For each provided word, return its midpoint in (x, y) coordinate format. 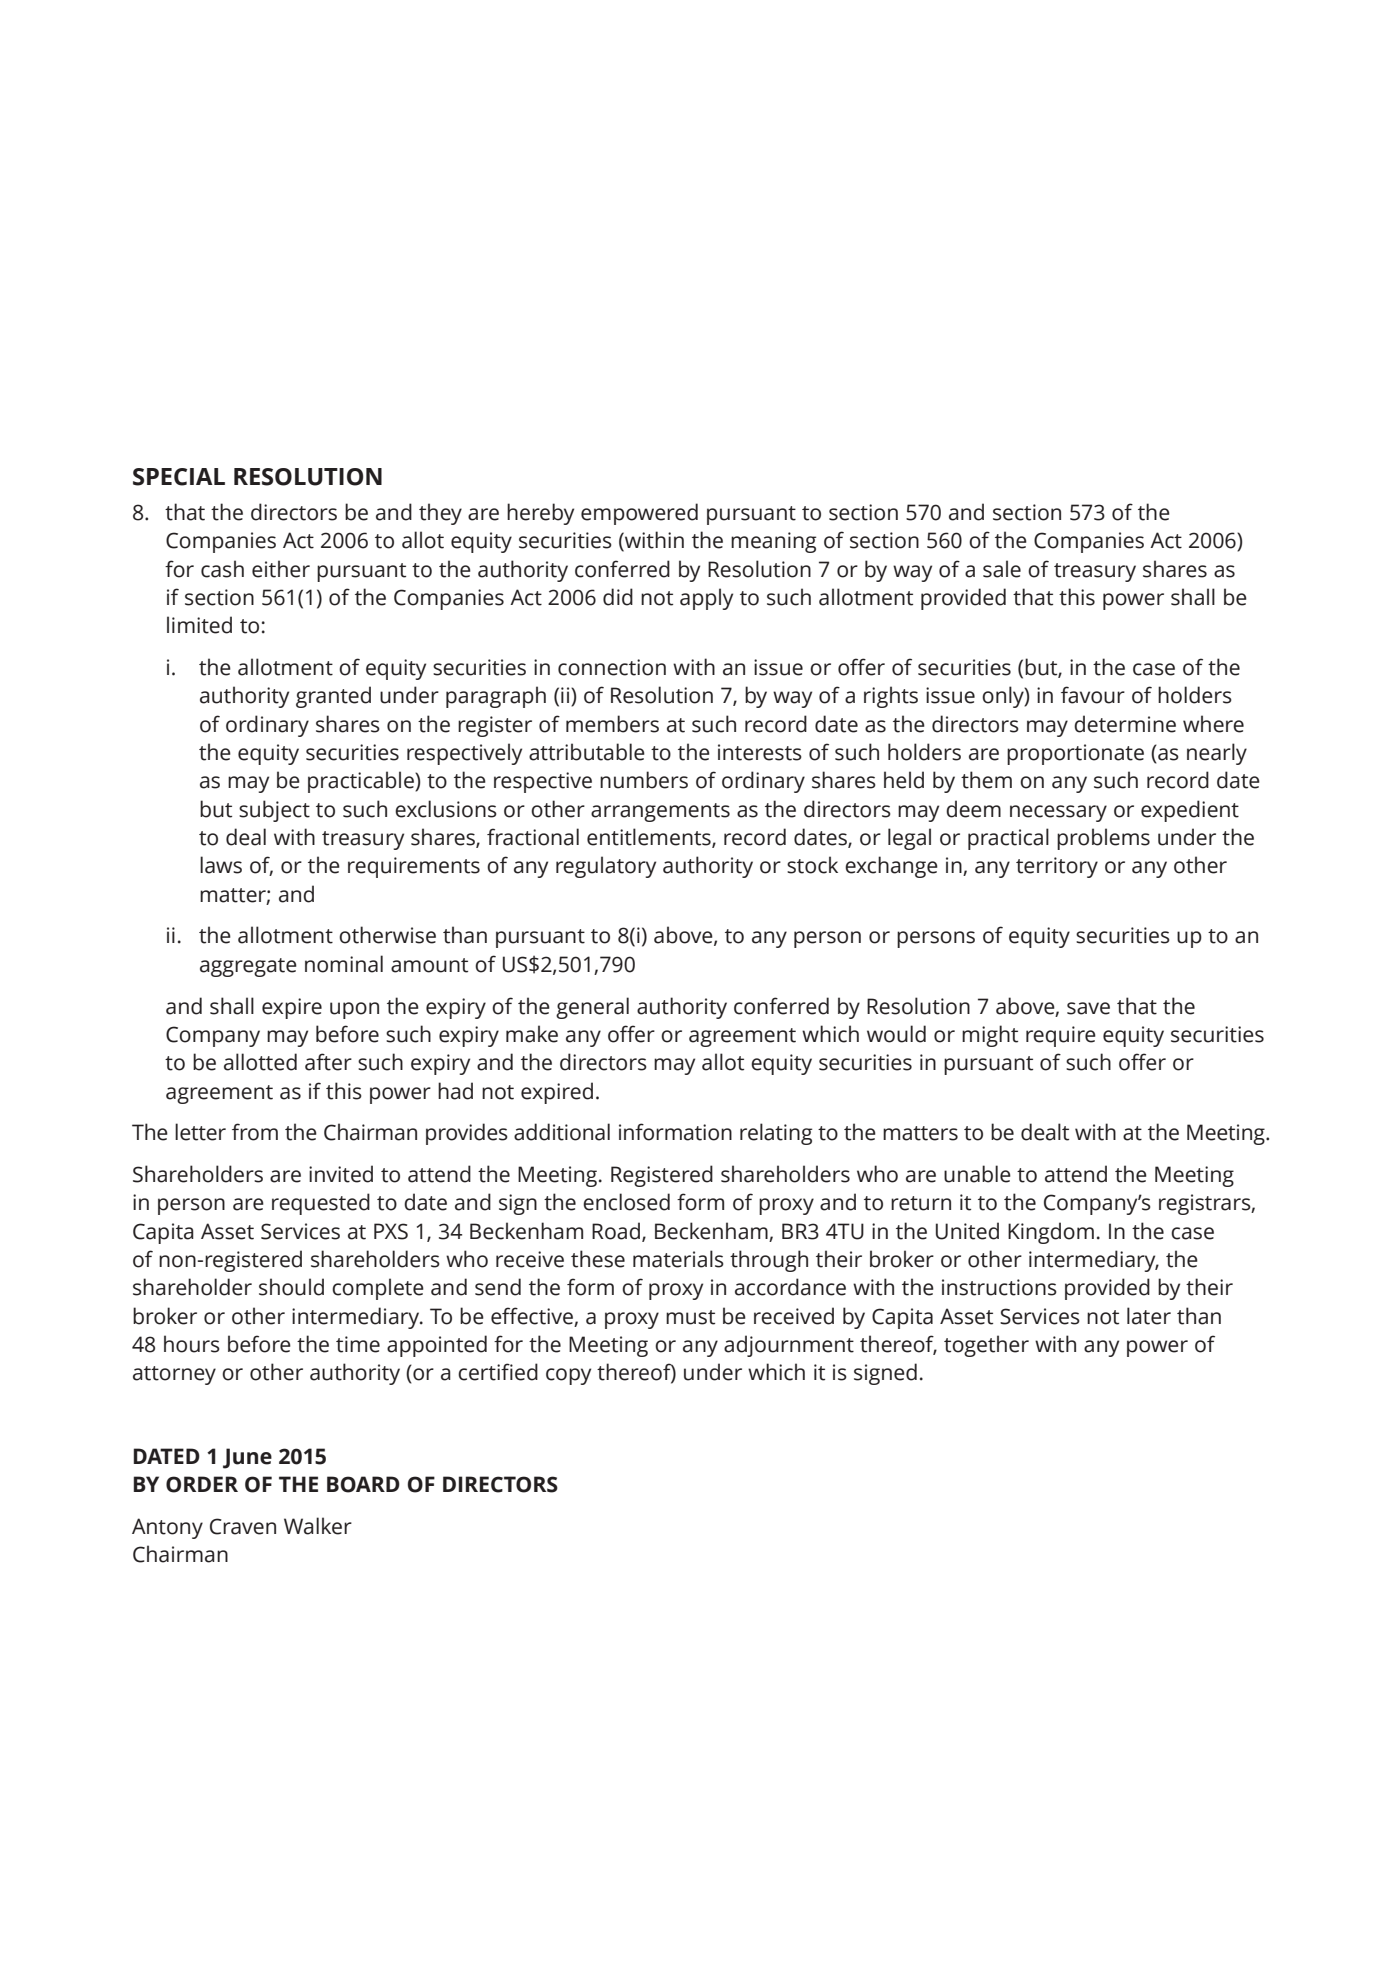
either (281, 569)
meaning (773, 542)
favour (1093, 695)
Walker (318, 1526)
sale (1002, 569)
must (690, 1317)
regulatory (606, 867)
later (1149, 1316)
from (255, 1132)
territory (1057, 867)
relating (776, 1134)
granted (333, 697)
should (291, 1287)
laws (221, 865)
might (990, 1036)
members (612, 724)
